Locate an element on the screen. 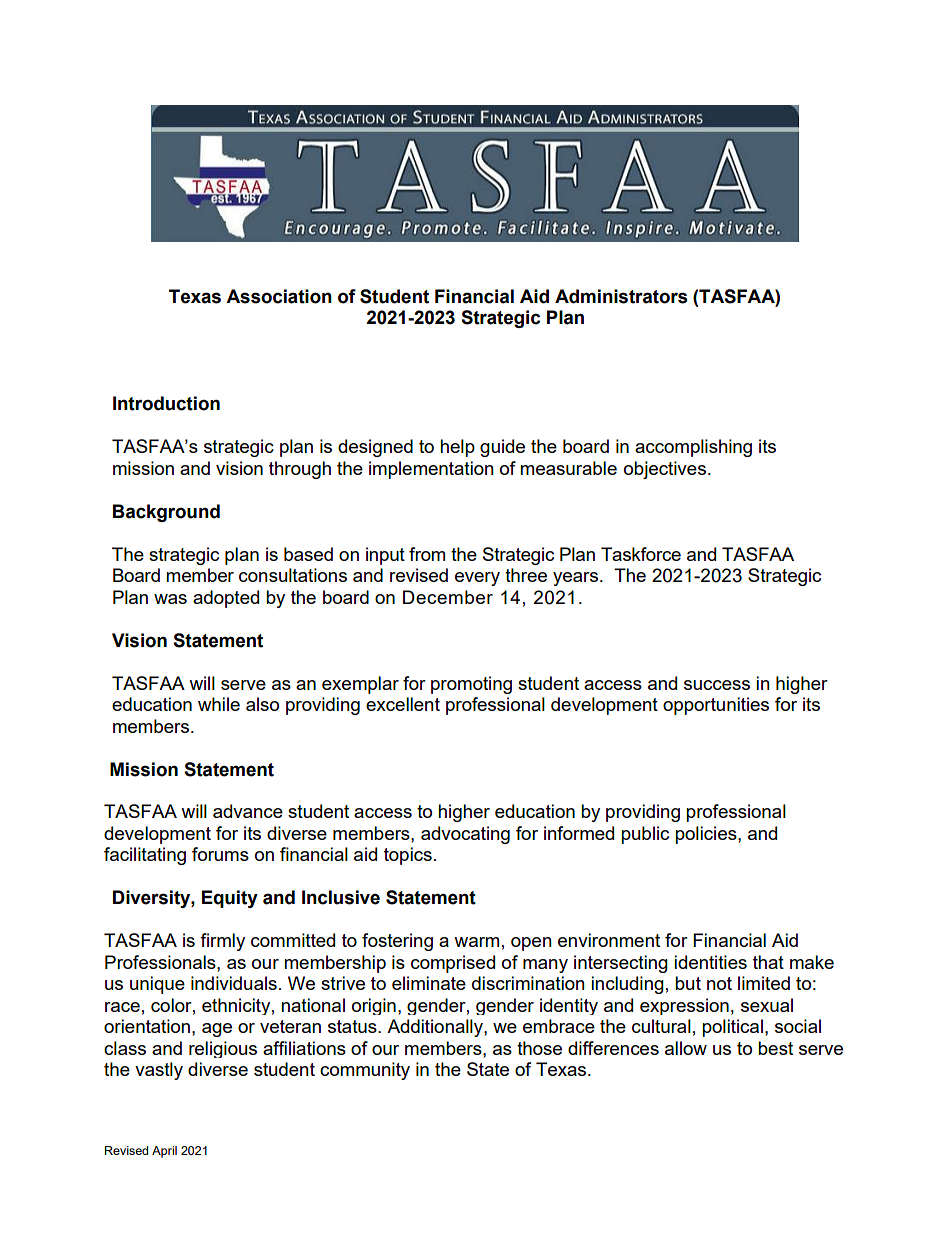 This screenshot has height=1233, width=952. Administrators is located at coordinates (621, 296).
